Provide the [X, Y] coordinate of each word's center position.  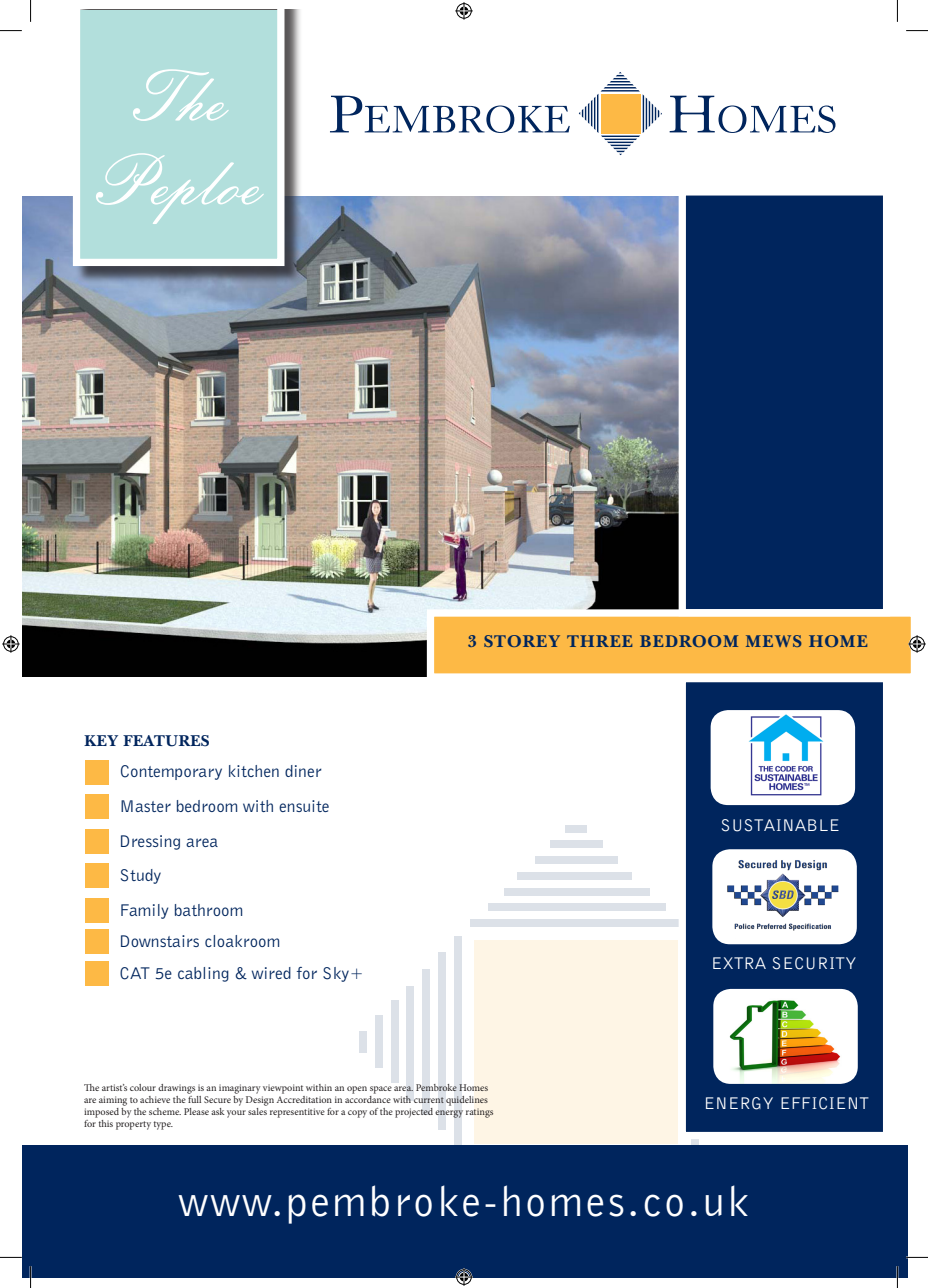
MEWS [774, 641]
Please [196, 1111]
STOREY [522, 641]
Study [141, 876]
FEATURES [166, 741]
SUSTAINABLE [780, 825]
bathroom [208, 910]
